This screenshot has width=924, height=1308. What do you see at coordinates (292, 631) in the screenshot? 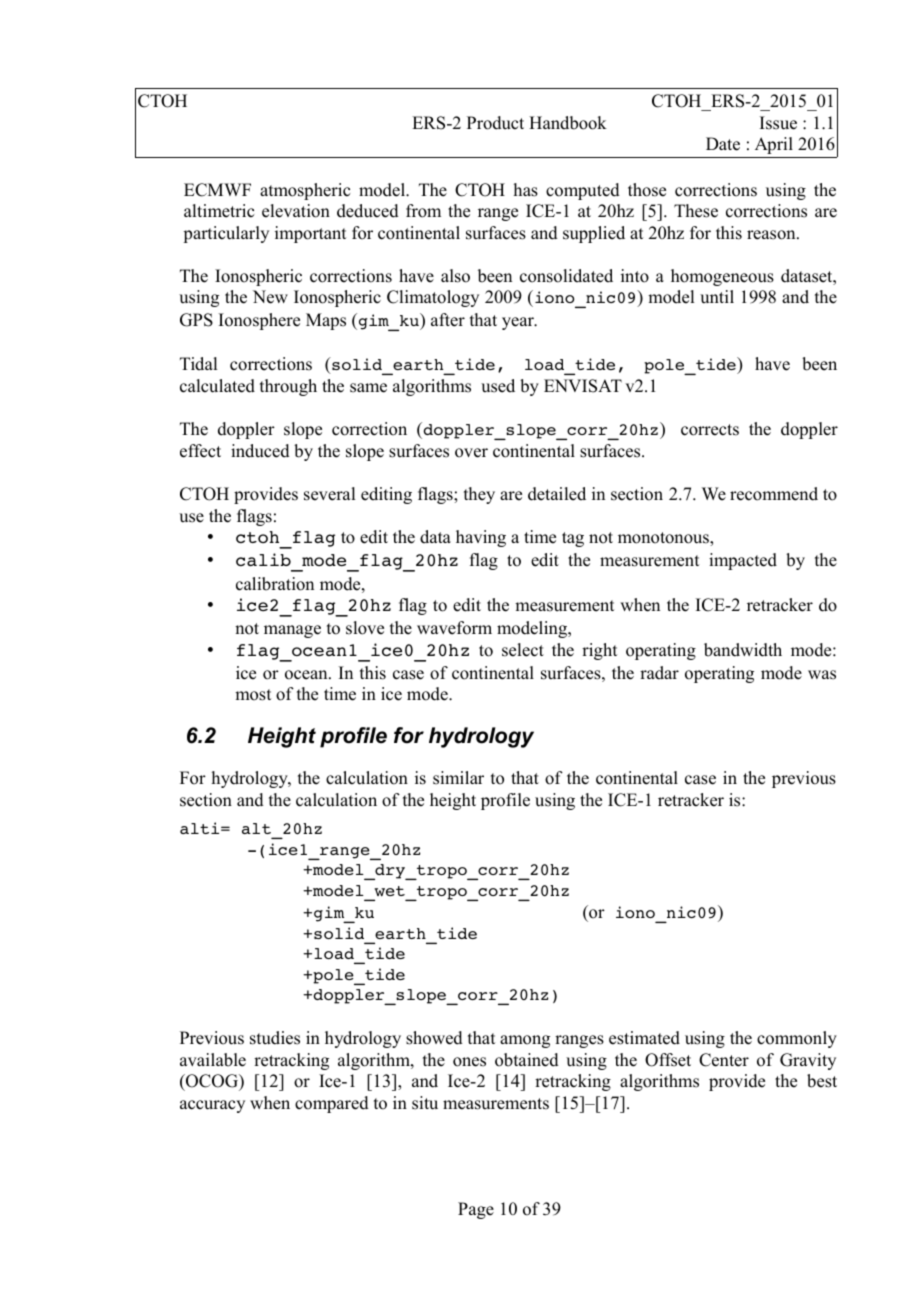
I see `manage` at bounding box center [292, 631].
